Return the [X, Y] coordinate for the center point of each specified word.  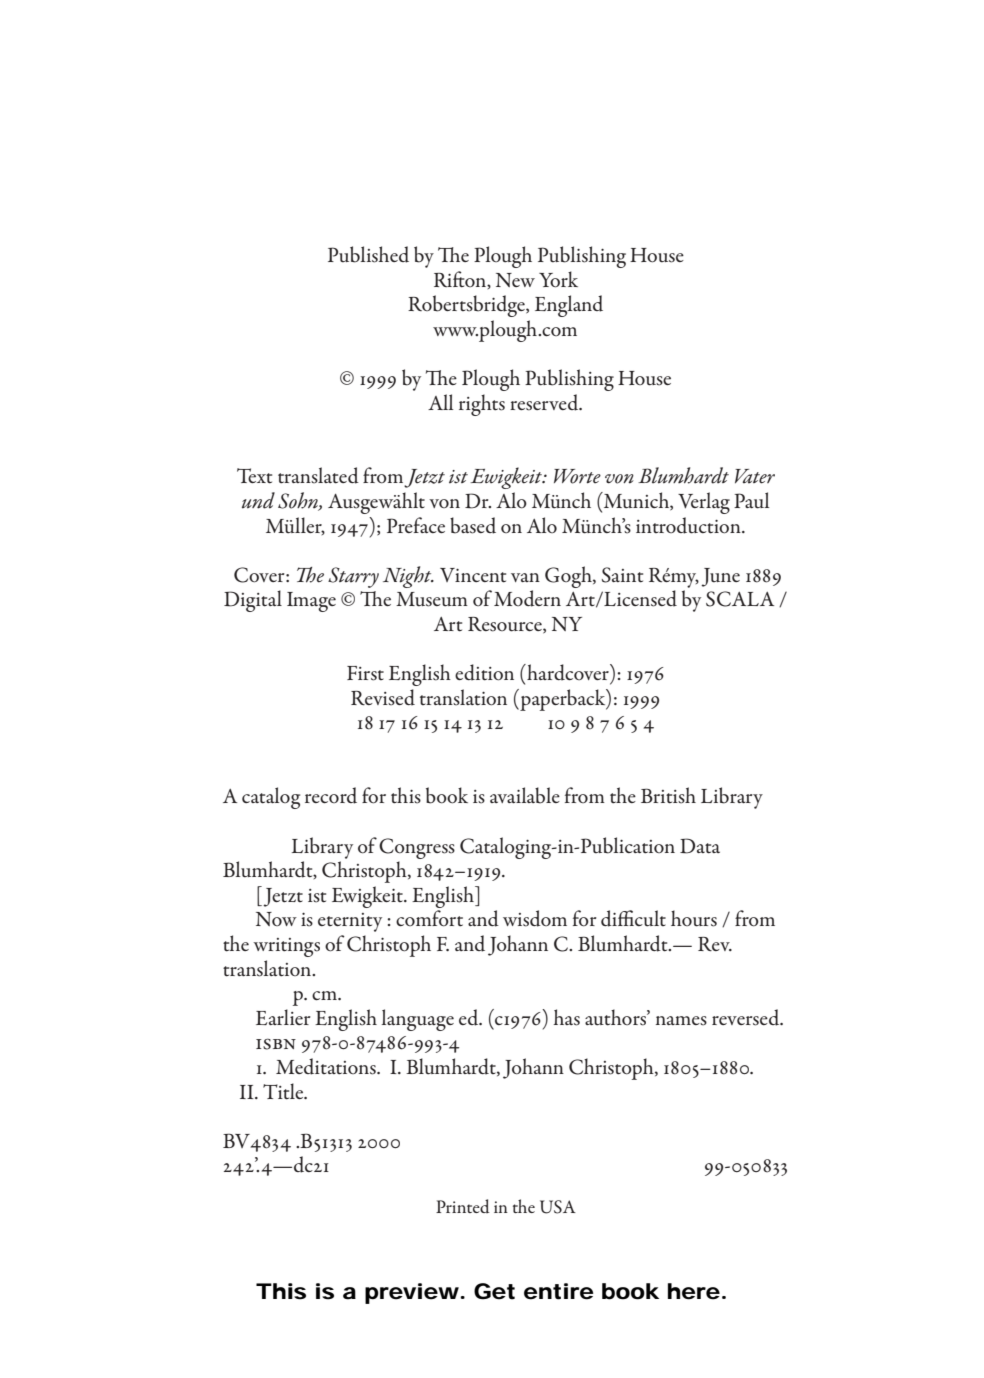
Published [368, 254]
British [668, 795]
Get [494, 1291]
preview [414, 1293]
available [525, 795]
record [331, 795]
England [569, 306]
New [515, 280]
